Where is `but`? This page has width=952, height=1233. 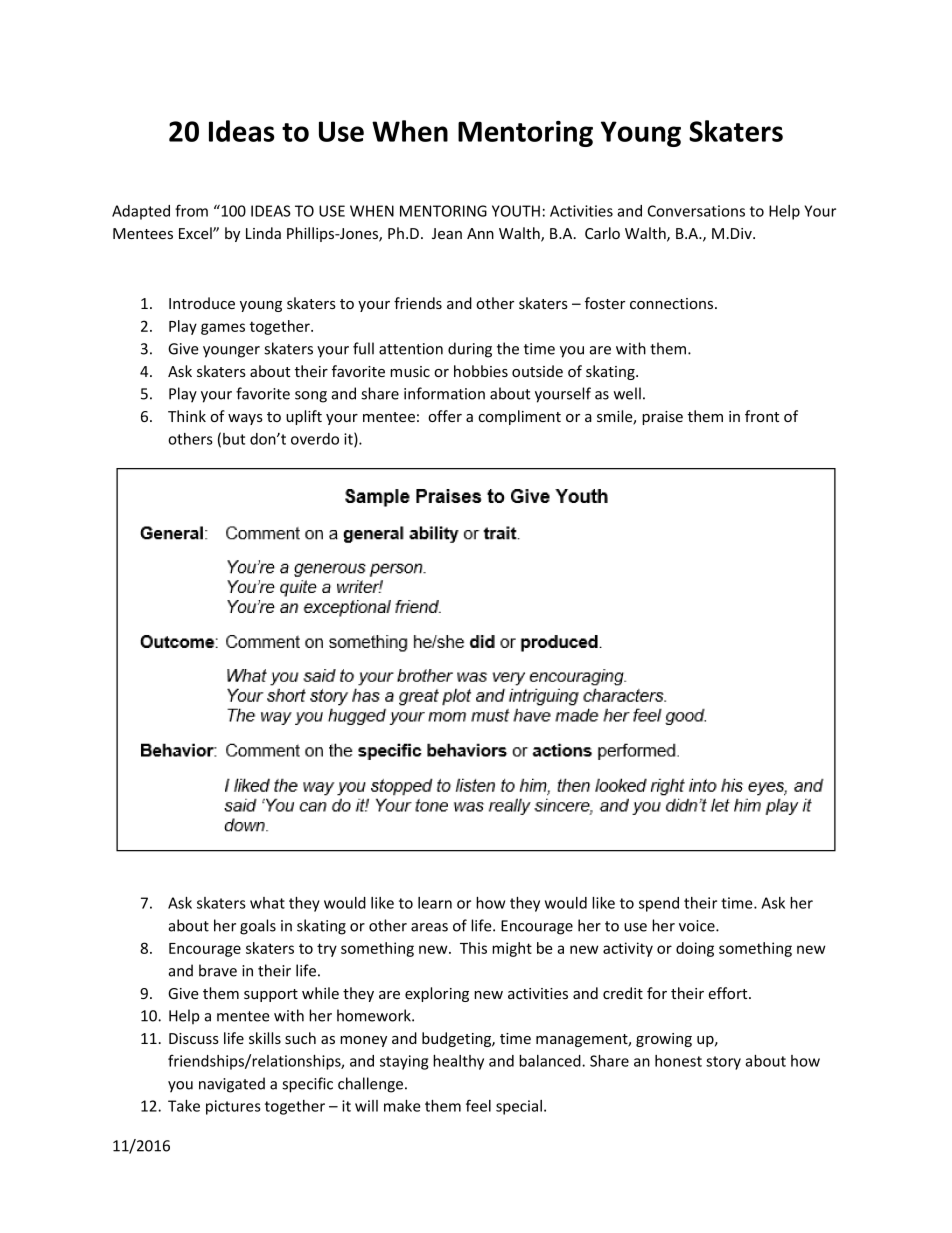
but is located at coordinates (234, 439).
